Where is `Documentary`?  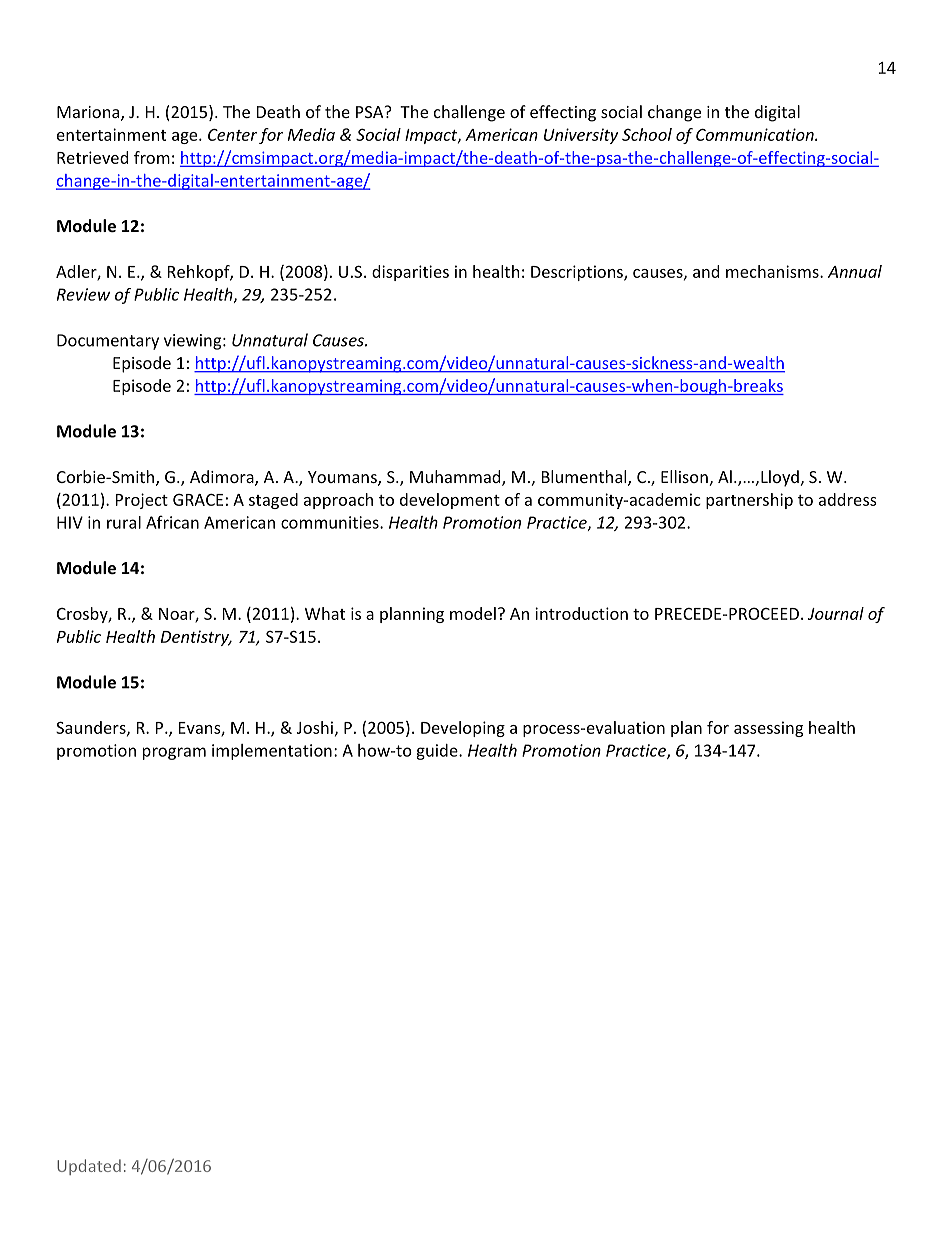
Documentary is located at coordinates (108, 342).
